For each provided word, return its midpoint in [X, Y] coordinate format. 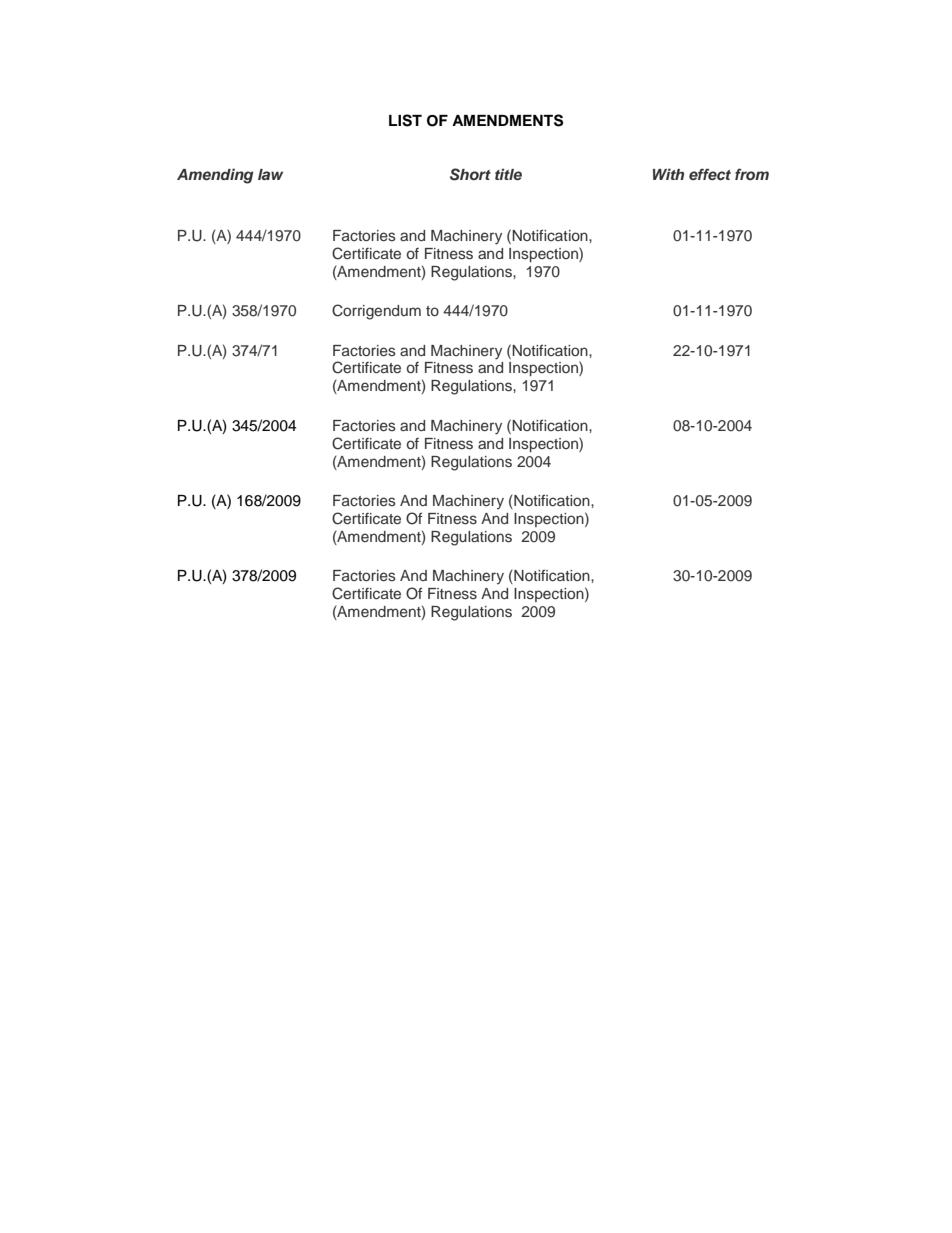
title [508, 174]
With [668, 174]
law [270, 174]
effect [710, 174]
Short [470, 174]
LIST [405, 120]
